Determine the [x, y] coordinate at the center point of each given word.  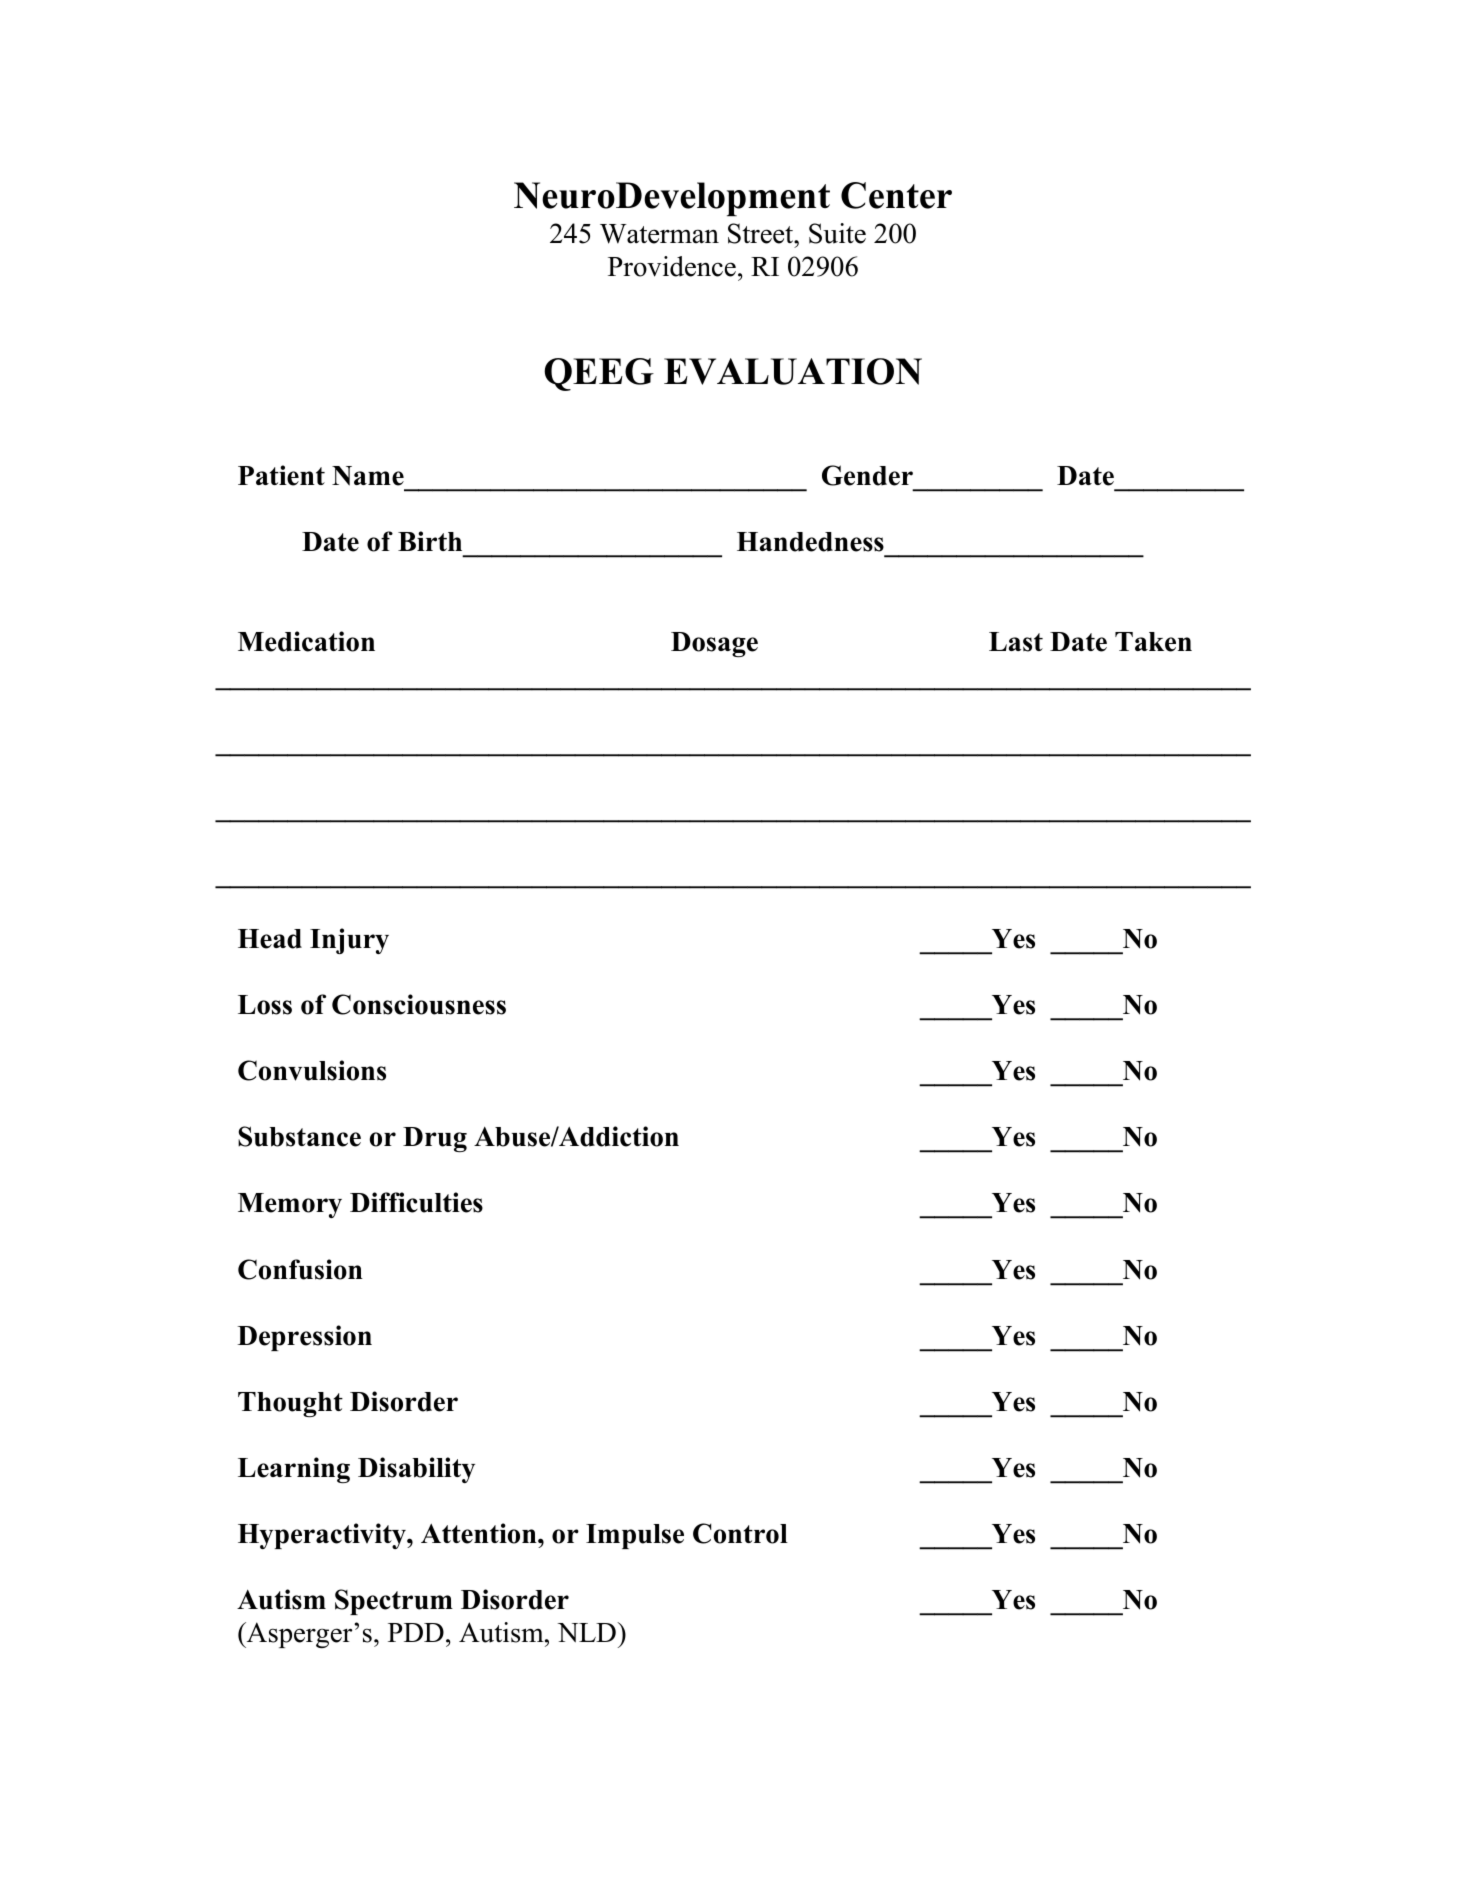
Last [1016, 642]
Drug [435, 1139]
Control [740, 1533]
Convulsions [312, 1070]
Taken [1153, 642]
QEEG [599, 374]
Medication [306, 641]
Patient [281, 475]
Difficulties [416, 1202]
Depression [304, 1338]
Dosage [714, 644]
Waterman [659, 234]
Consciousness [419, 1004]
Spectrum [394, 1602]
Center [896, 195]
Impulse [635, 1536]
